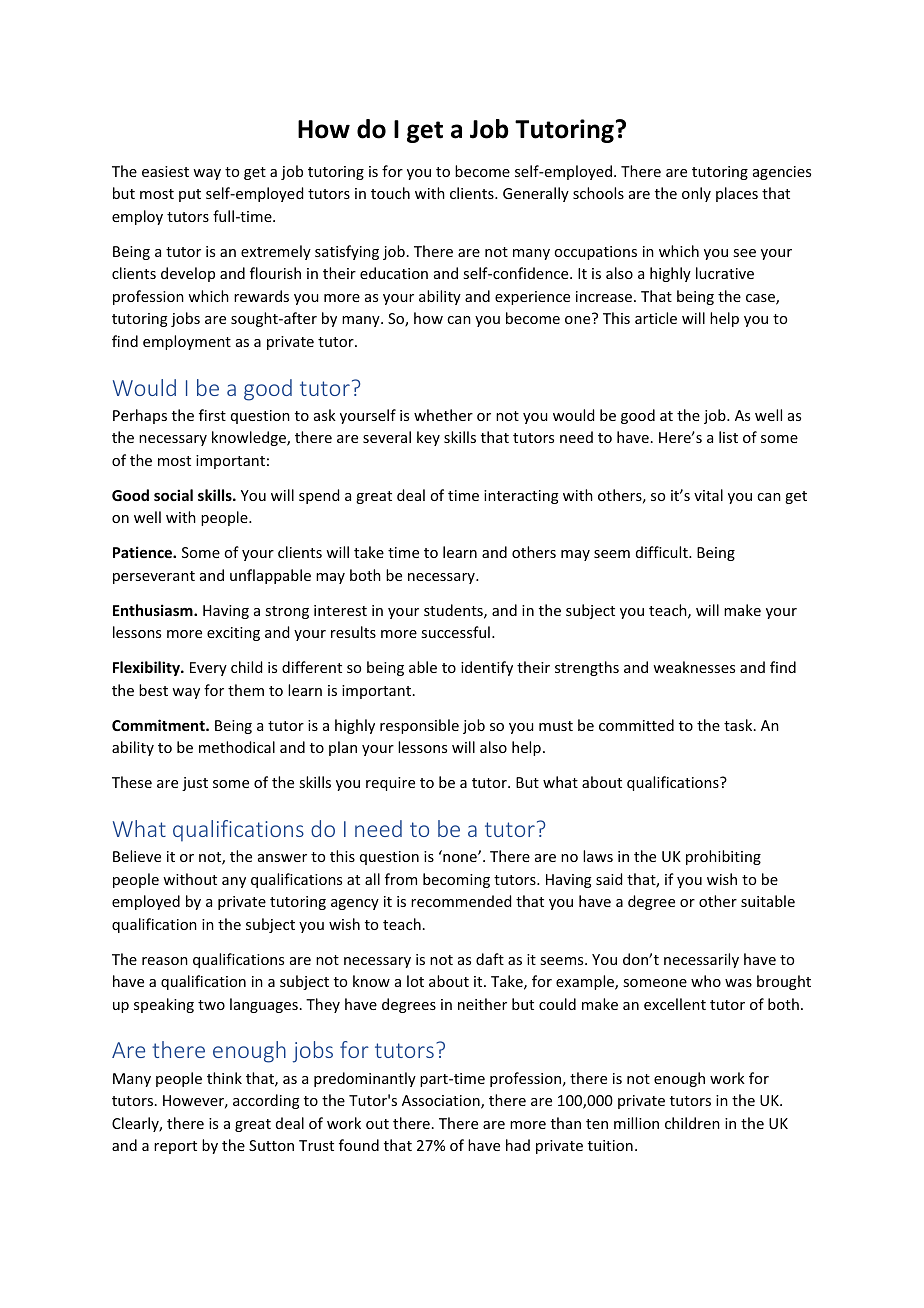 Image resolution: width=924 pixels, height=1308 pixels. Describe the element at coordinates (175, 1147) in the page. I see `report` at that location.
